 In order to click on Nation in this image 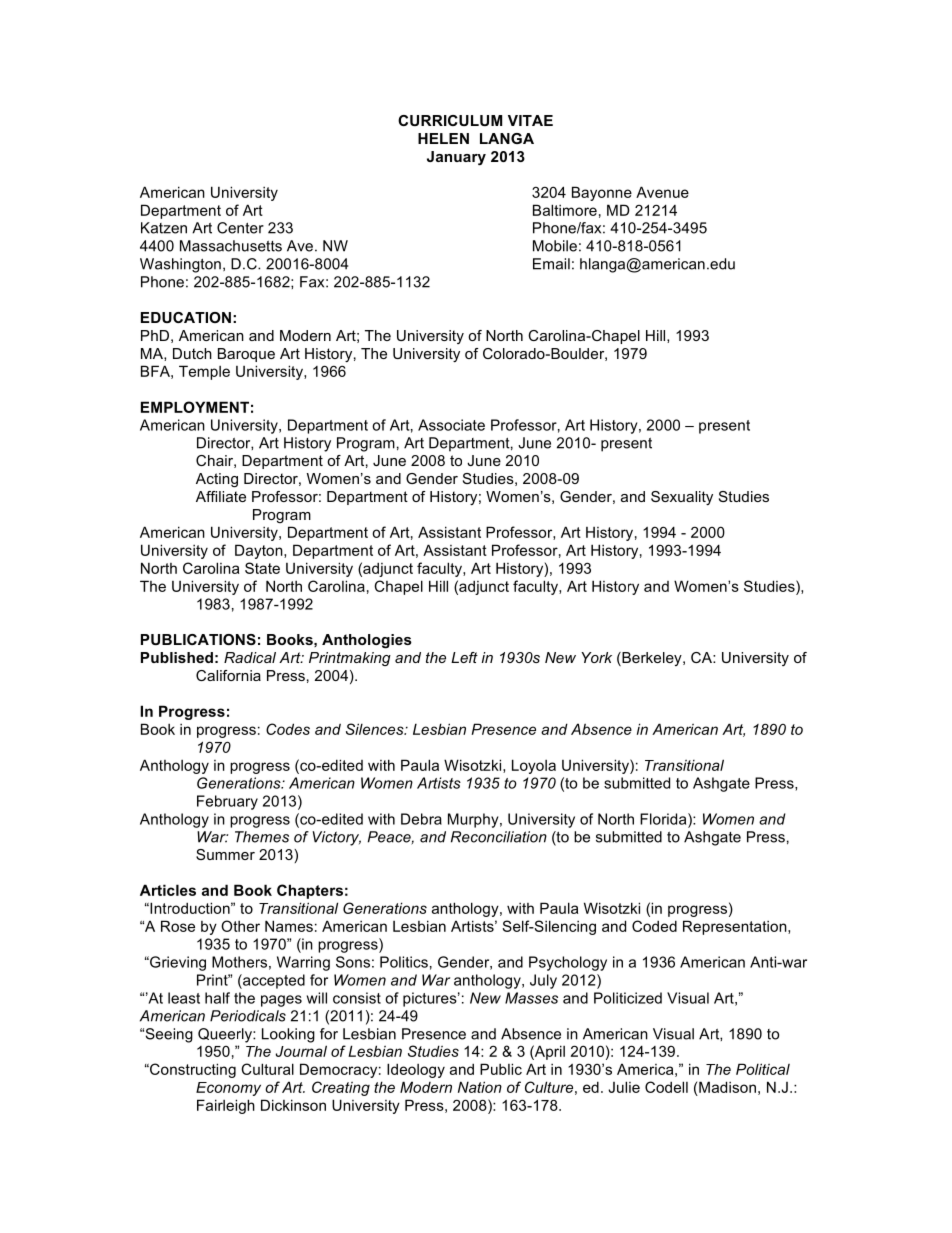, I will do `click(480, 1087)`.
